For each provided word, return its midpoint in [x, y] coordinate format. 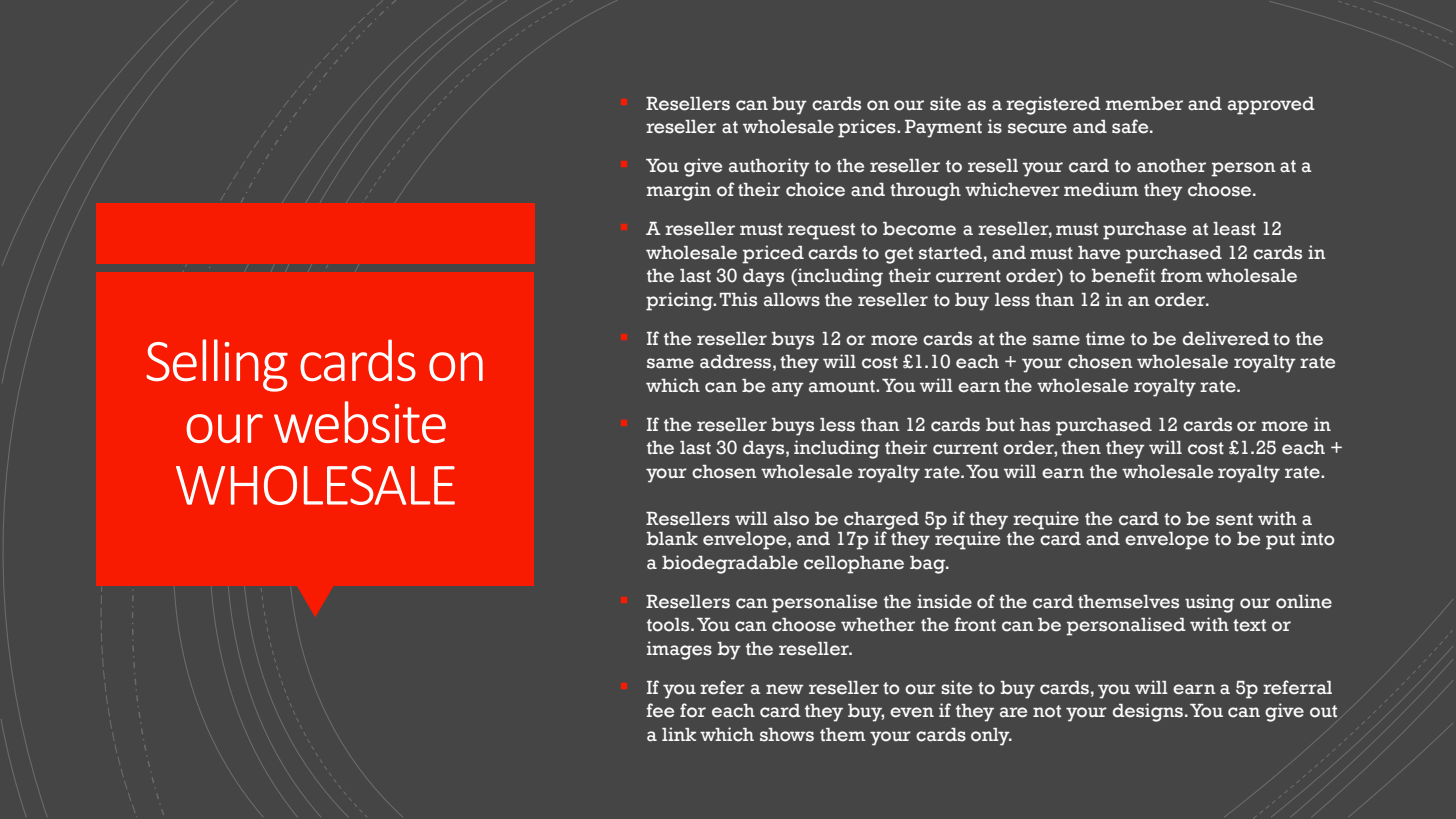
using [1209, 603]
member [1144, 104]
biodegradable [730, 564]
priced [773, 254]
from [1182, 275]
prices [868, 128]
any [788, 389]
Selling [217, 365]
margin [679, 191]
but [1000, 425]
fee [660, 710]
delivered [1226, 338]
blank [672, 539]
